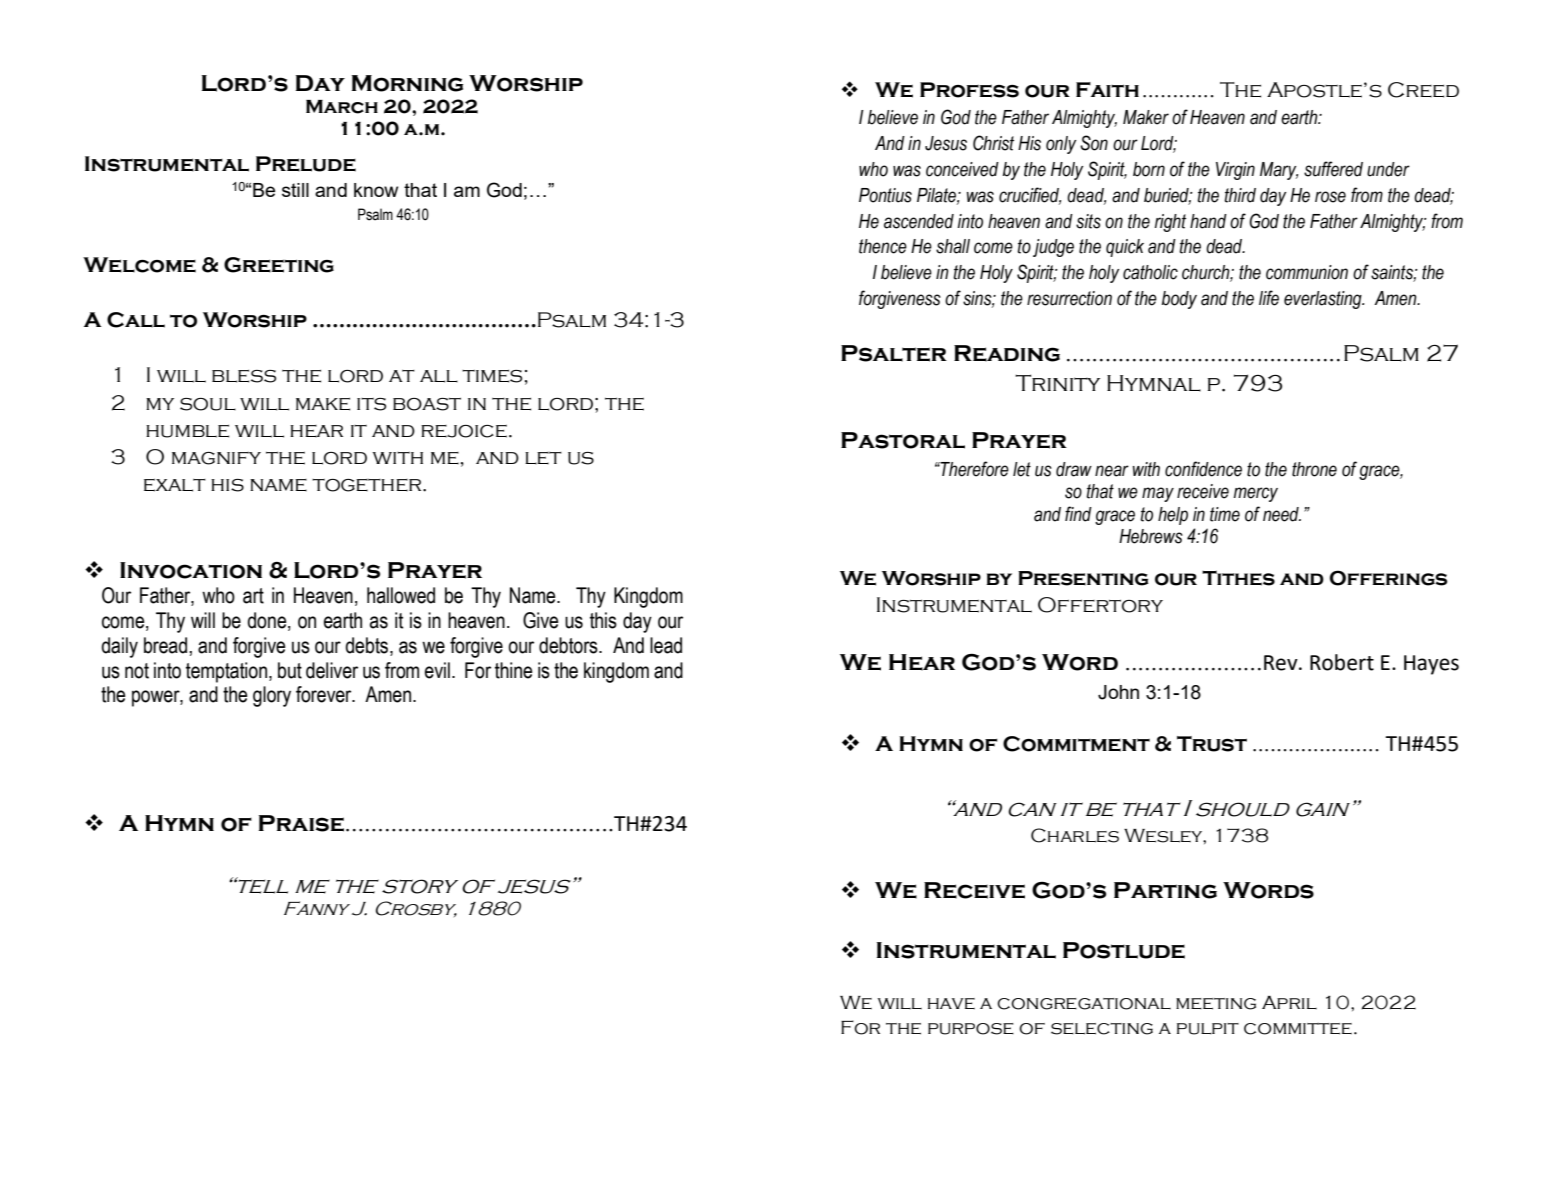 The height and width of the screenshot is (1198, 1550). Describe the element at coordinates (342, 107) in the screenshot. I see `March` at that location.
